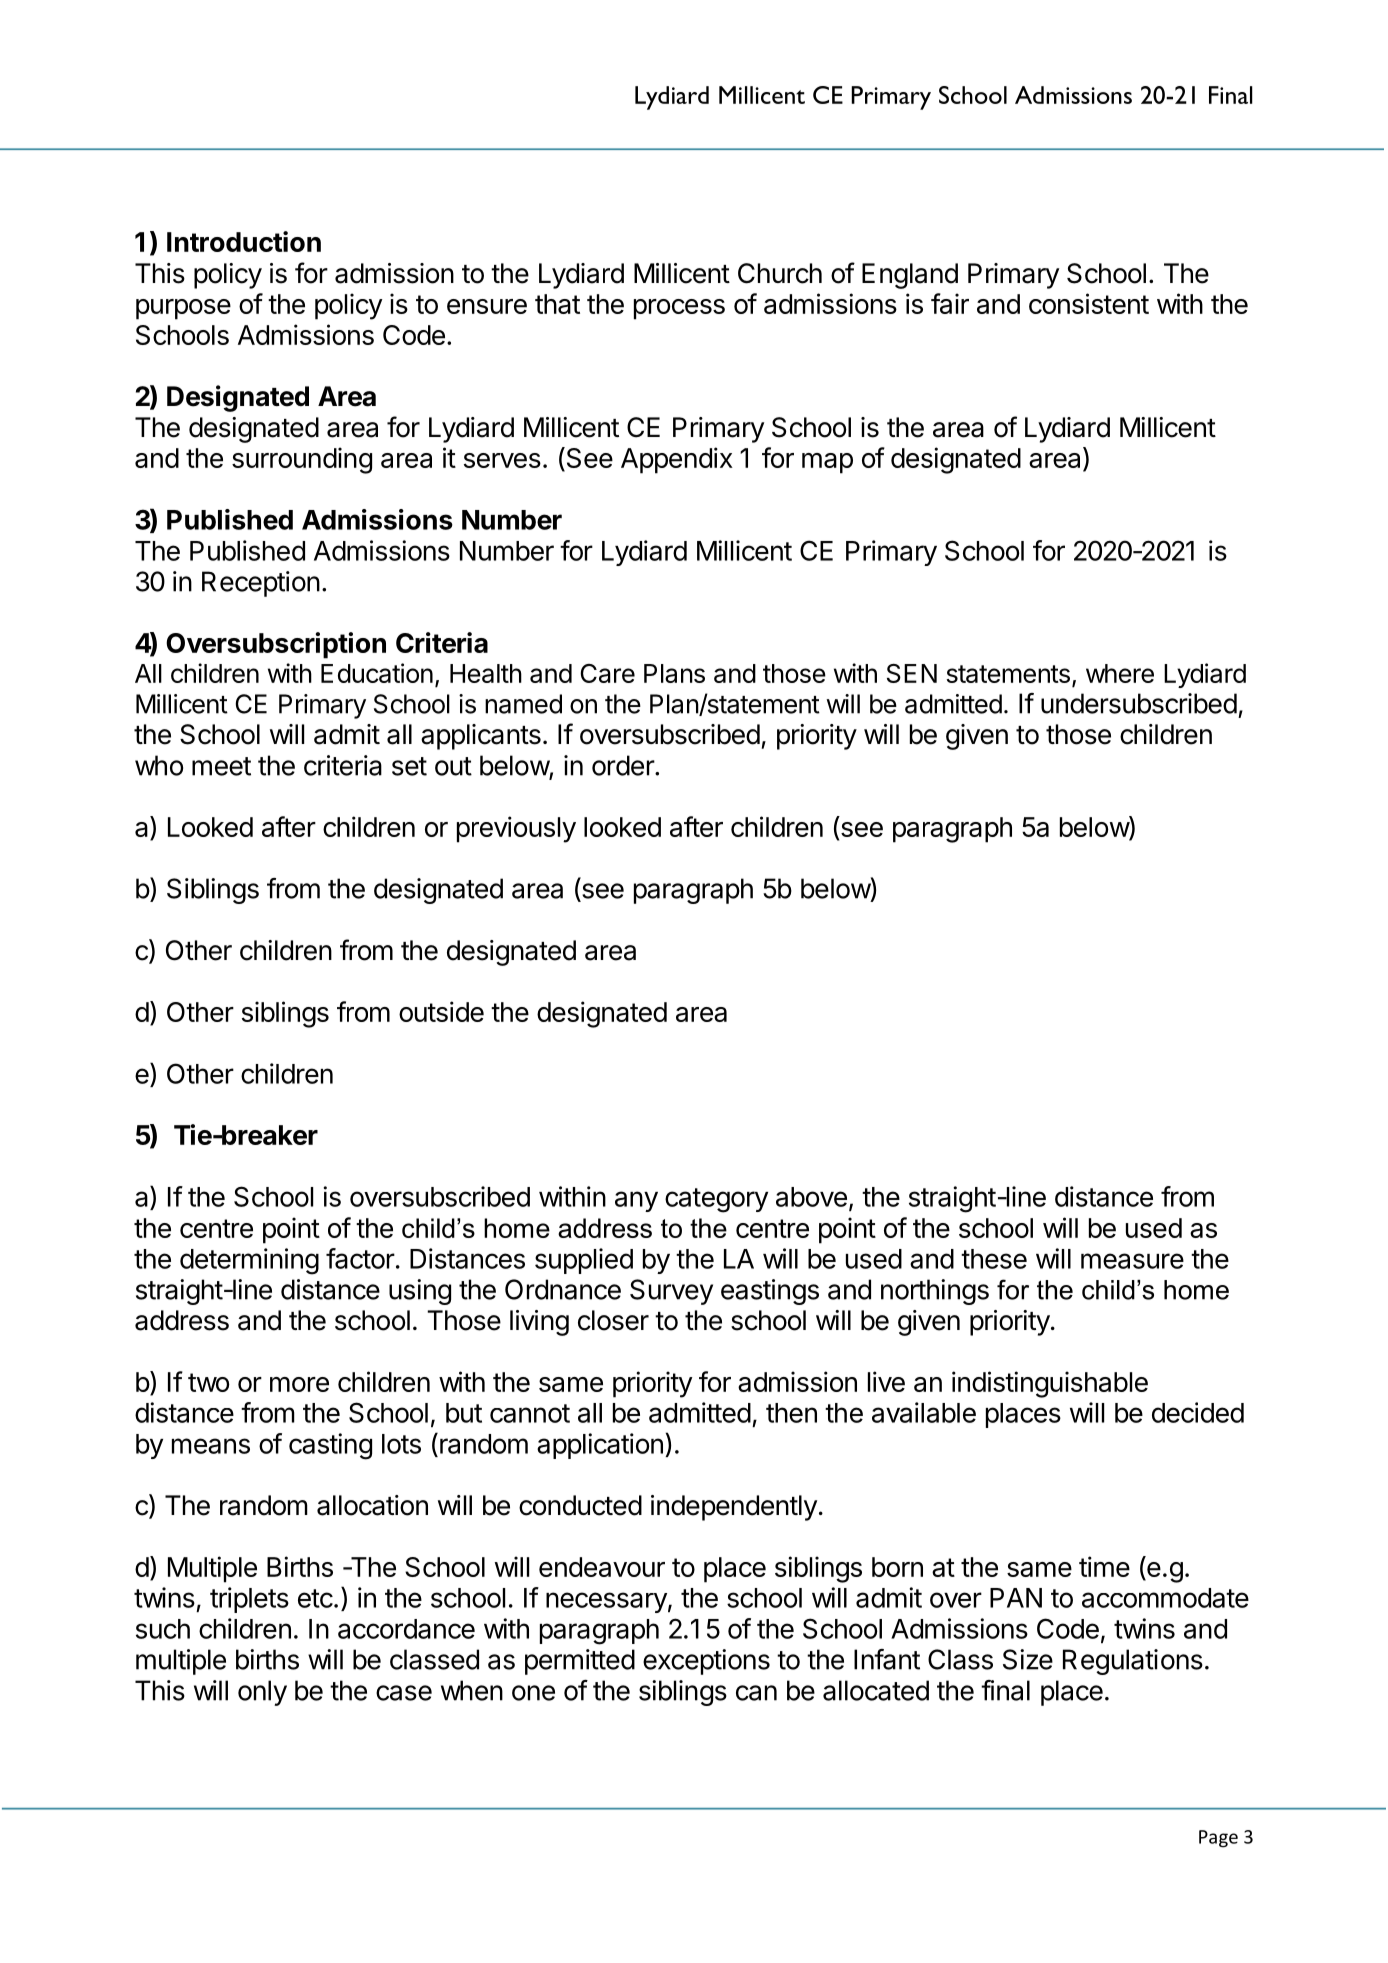 Image resolution: width=1388 pixels, height=1963 pixels. I want to click on consistent, so click(1089, 303).
